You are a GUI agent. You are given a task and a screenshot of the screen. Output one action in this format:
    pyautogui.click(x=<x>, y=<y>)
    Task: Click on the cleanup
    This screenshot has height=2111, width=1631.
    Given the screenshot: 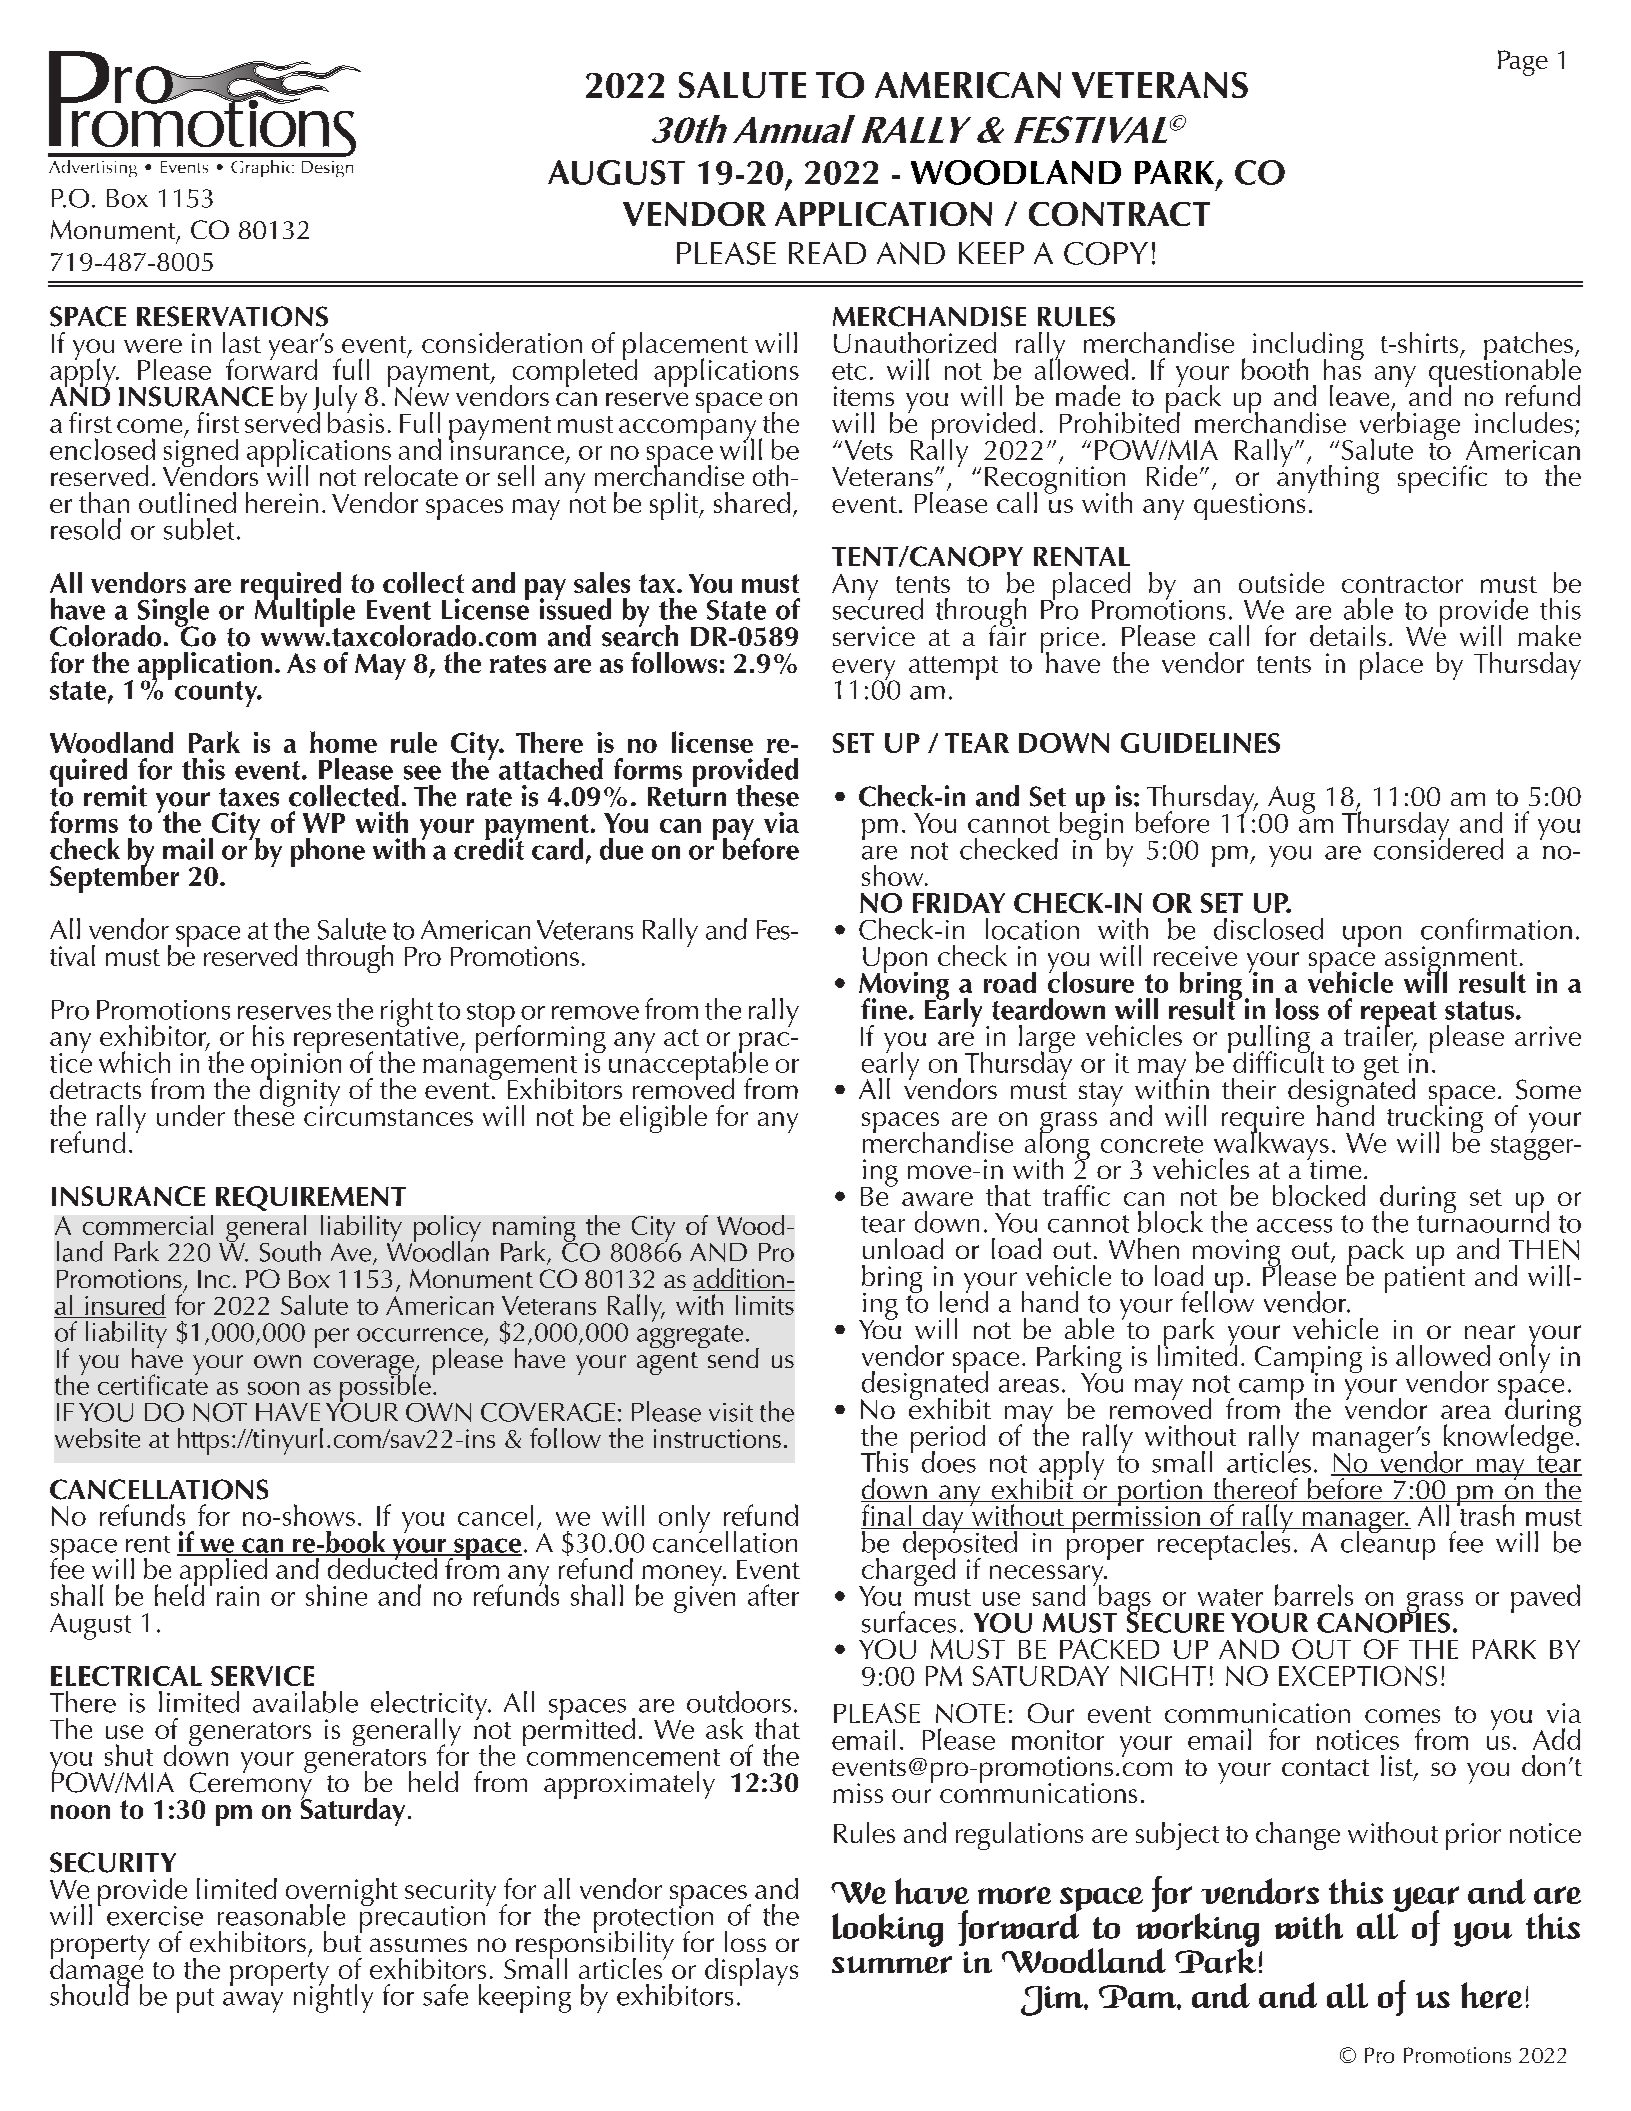 What is the action you would take?
    pyautogui.click(x=1388, y=1544)
